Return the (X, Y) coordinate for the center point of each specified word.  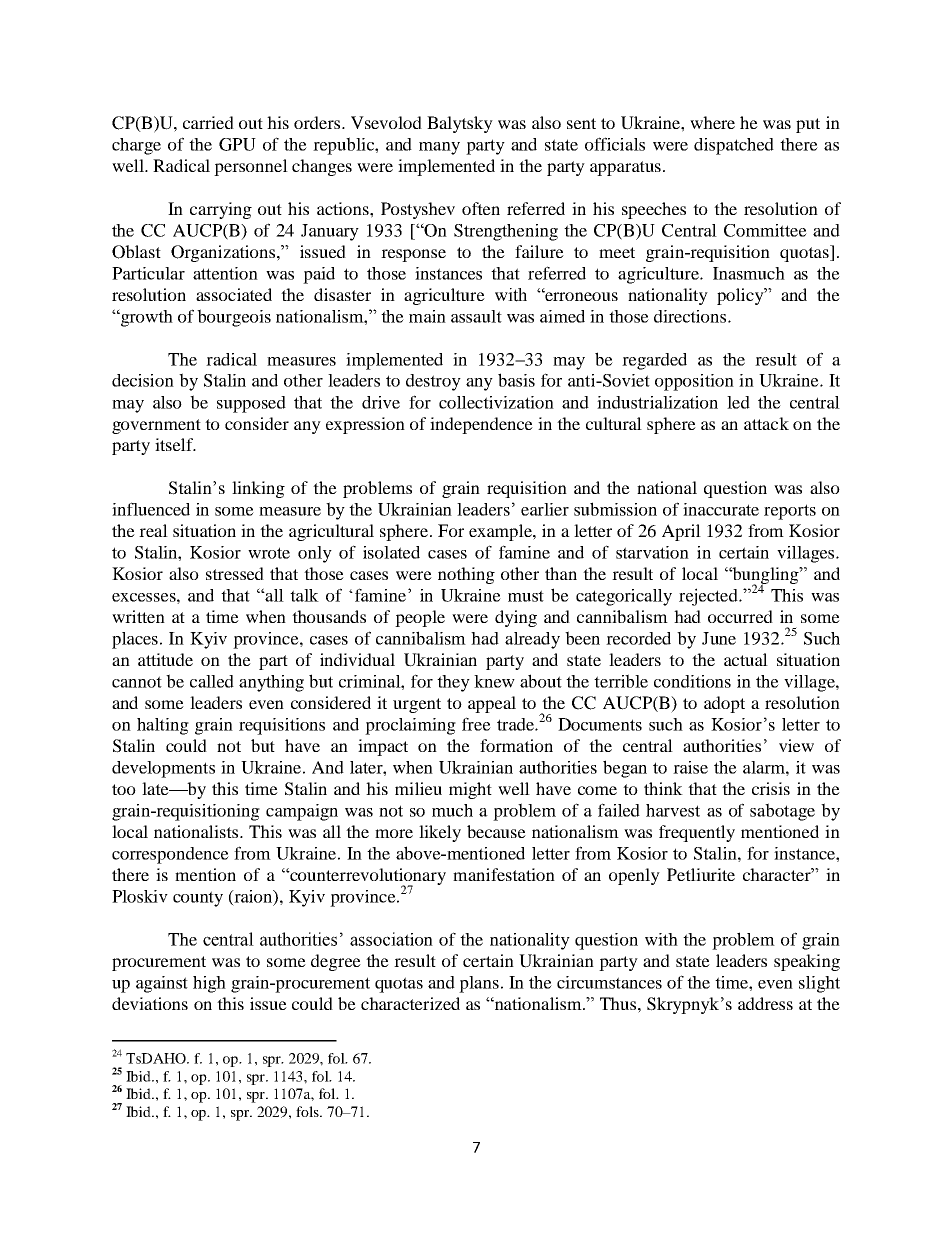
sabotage (782, 812)
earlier (545, 509)
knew (494, 681)
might (470, 790)
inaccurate (721, 509)
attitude (165, 659)
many (439, 148)
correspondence (170, 855)
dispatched (734, 146)
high (209, 984)
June (719, 638)
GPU (237, 144)
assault (476, 316)
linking (258, 489)
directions (691, 316)
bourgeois (234, 318)
